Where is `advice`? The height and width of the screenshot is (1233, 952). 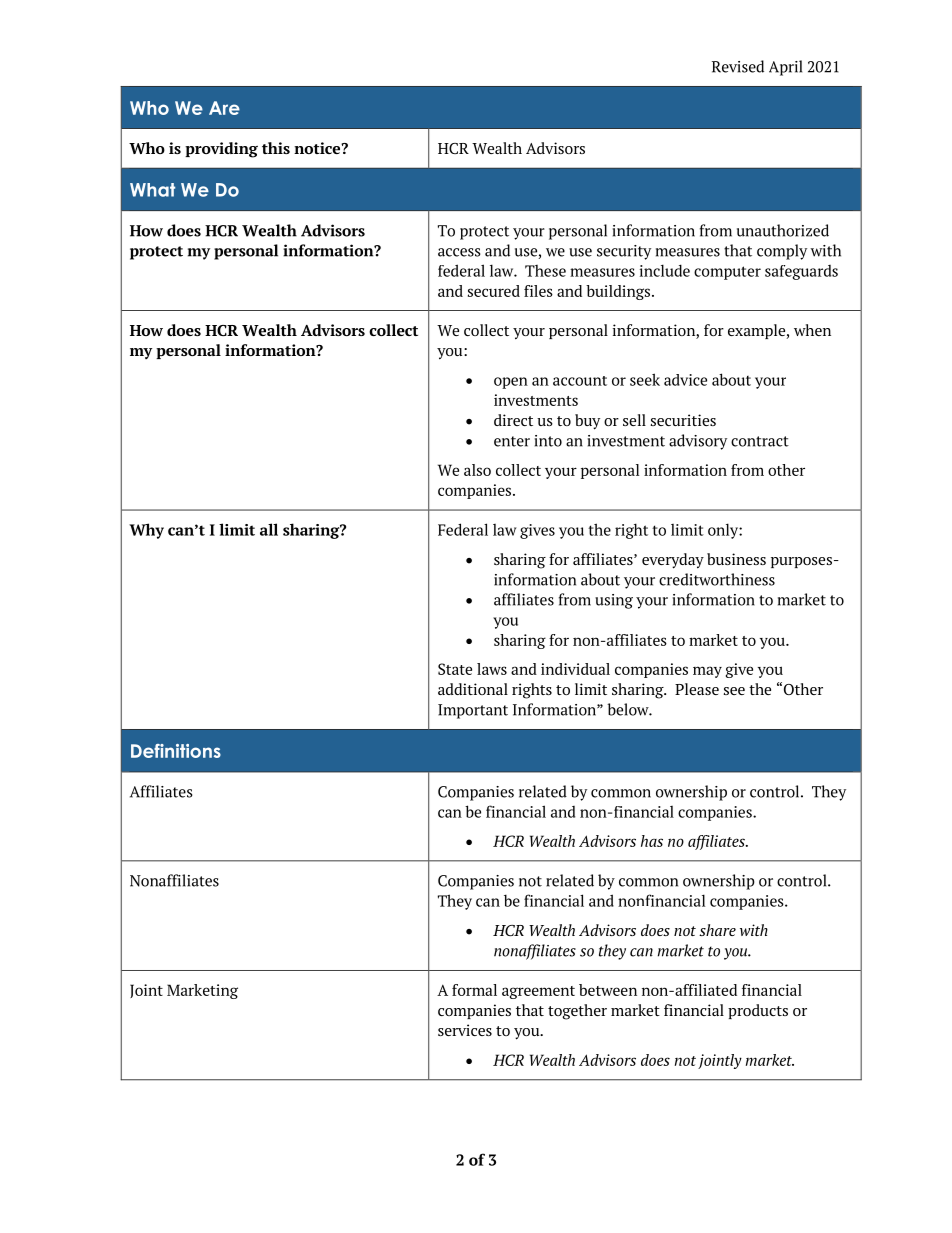 advice is located at coordinates (685, 380).
